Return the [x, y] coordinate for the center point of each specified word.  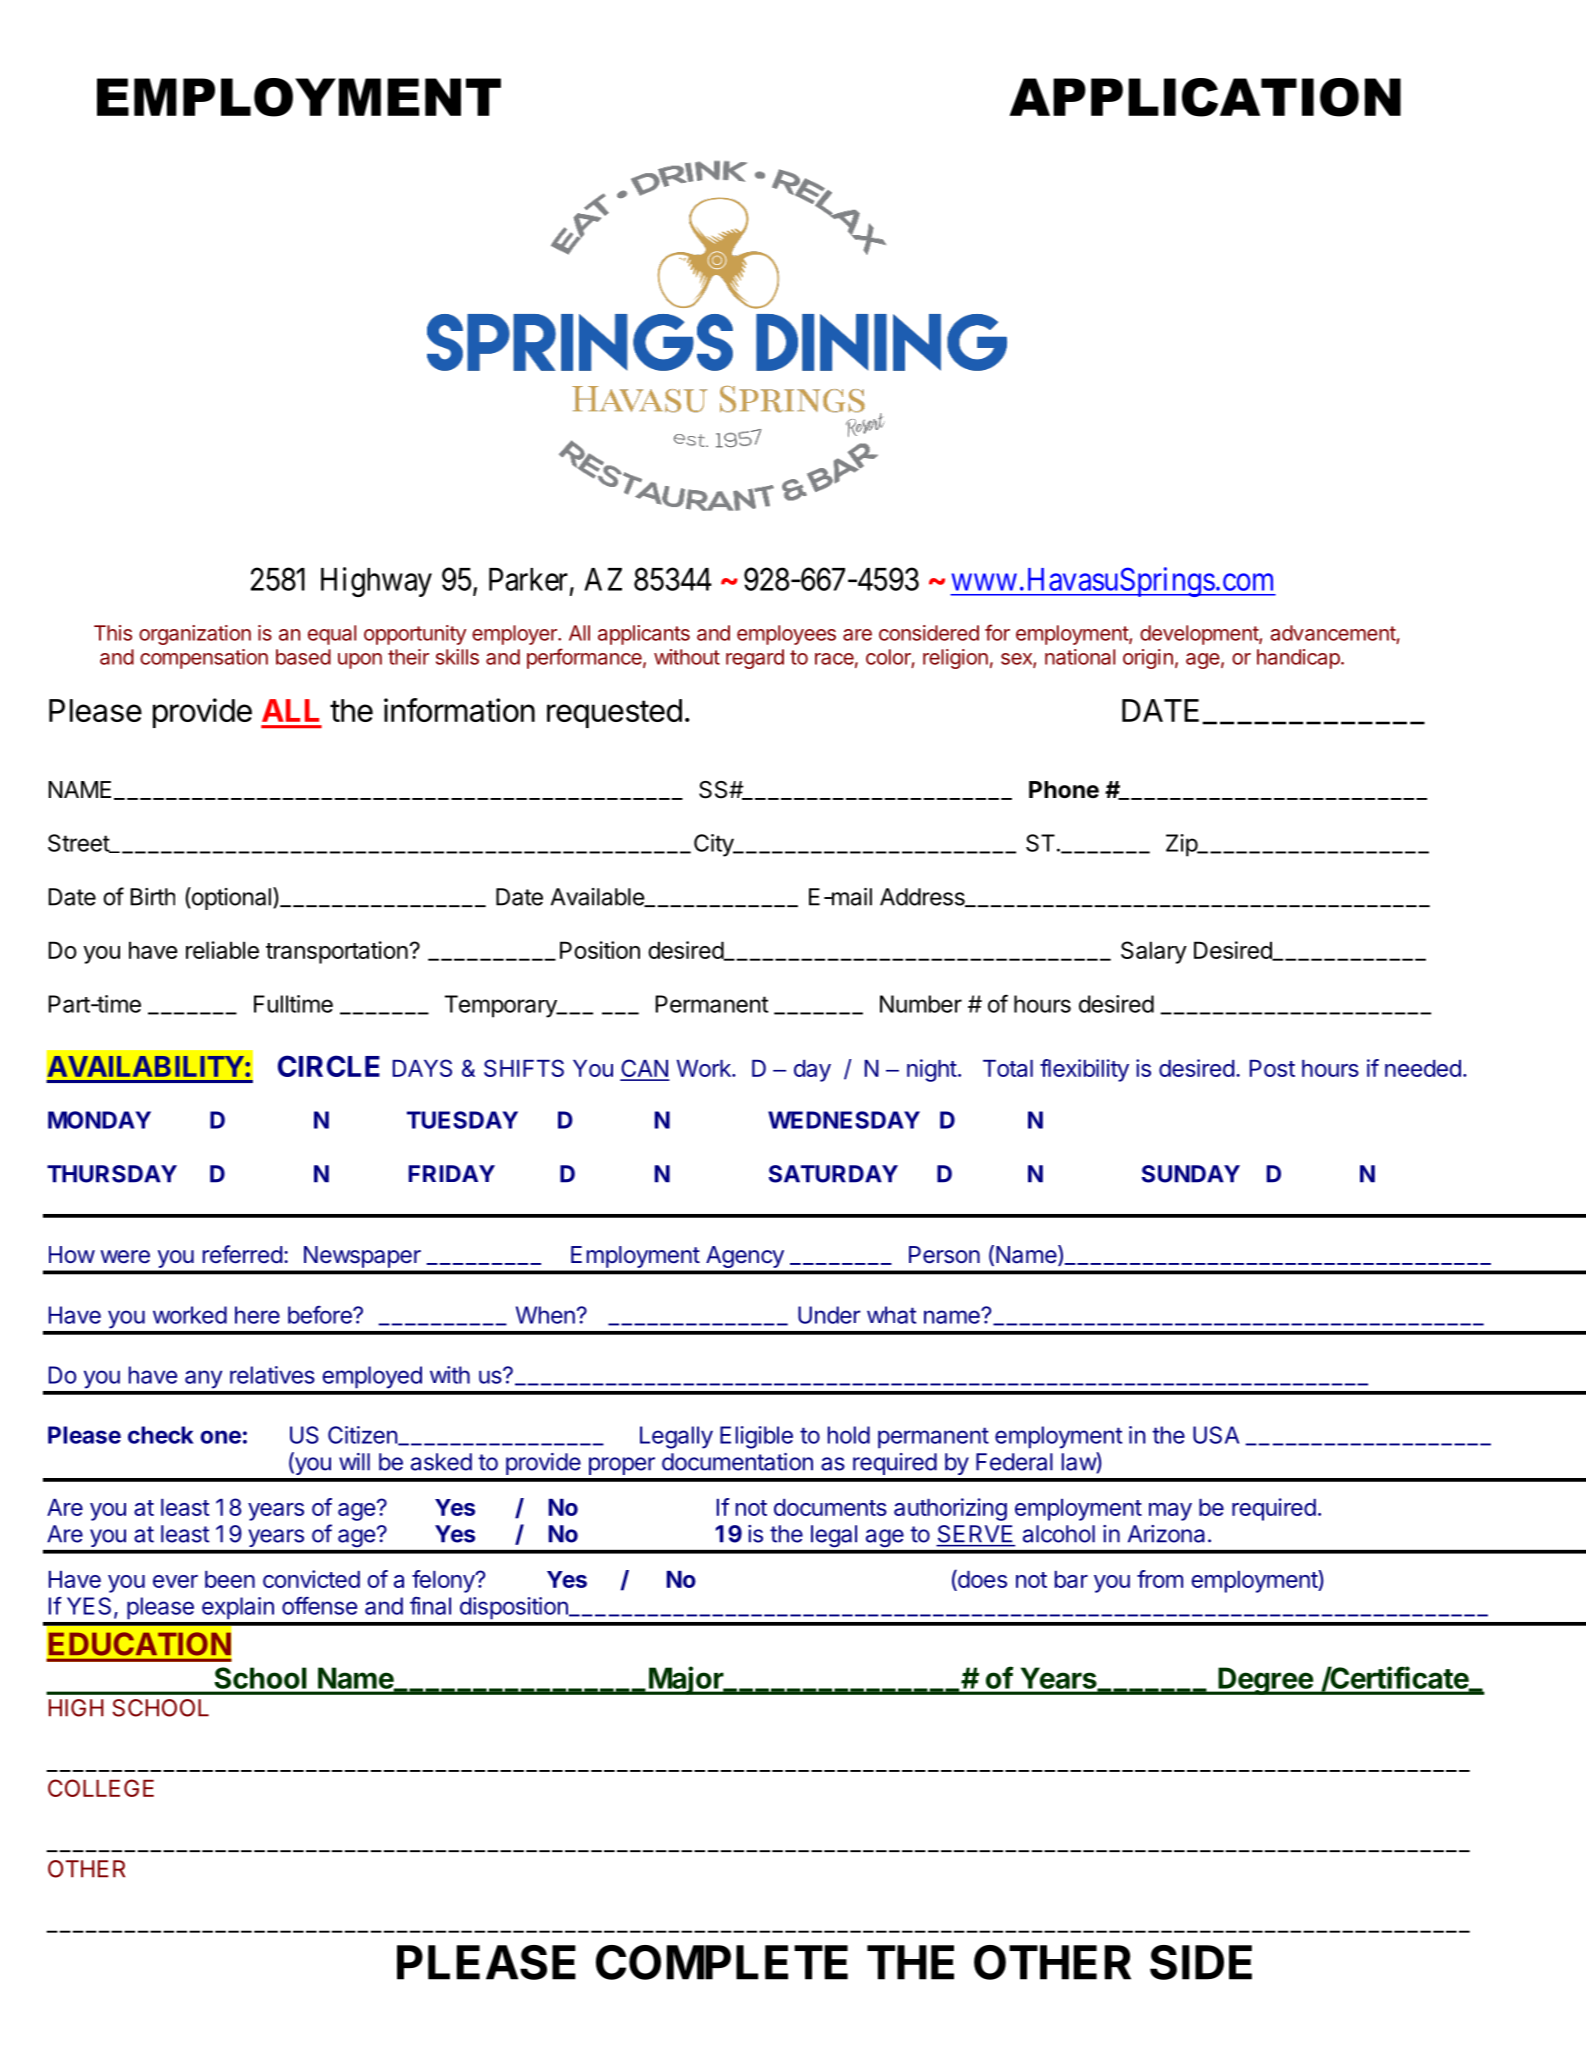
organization [195, 635]
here [257, 1315]
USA [1216, 1435]
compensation [204, 659]
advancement [1333, 633]
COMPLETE [722, 1962]
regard [755, 659]
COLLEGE [101, 1788]
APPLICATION [1205, 97]
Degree [1265, 1681]
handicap [1299, 659]
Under [829, 1315]
